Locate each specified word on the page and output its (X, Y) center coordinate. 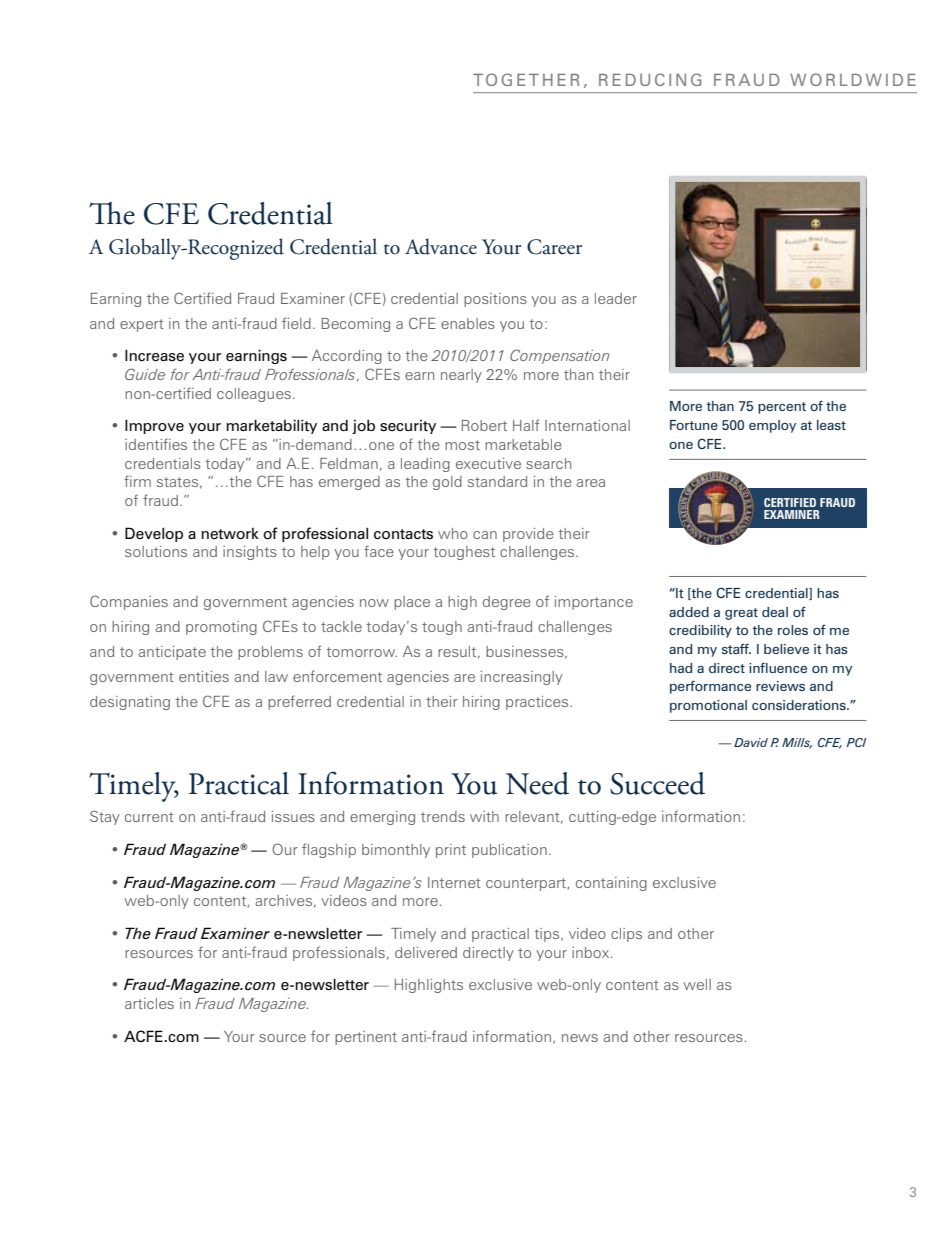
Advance (441, 246)
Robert (484, 425)
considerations (800, 705)
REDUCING (650, 79)
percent (782, 408)
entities (204, 676)
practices (538, 703)
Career (554, 247)
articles (149, 1003)
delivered (426, 952)
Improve (154, 426)
